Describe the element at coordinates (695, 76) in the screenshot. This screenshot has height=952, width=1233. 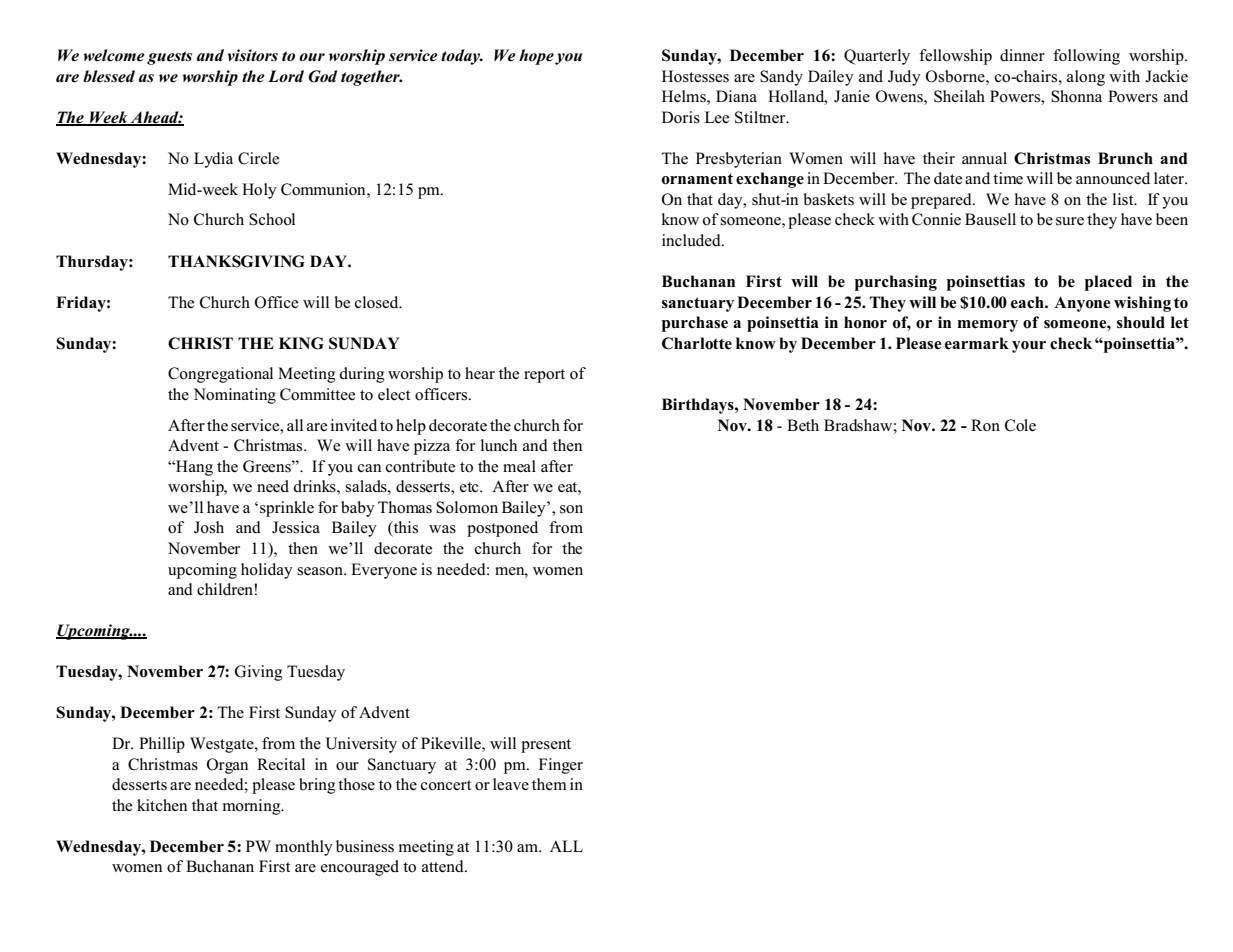
I see `Hostesses` at that location.
